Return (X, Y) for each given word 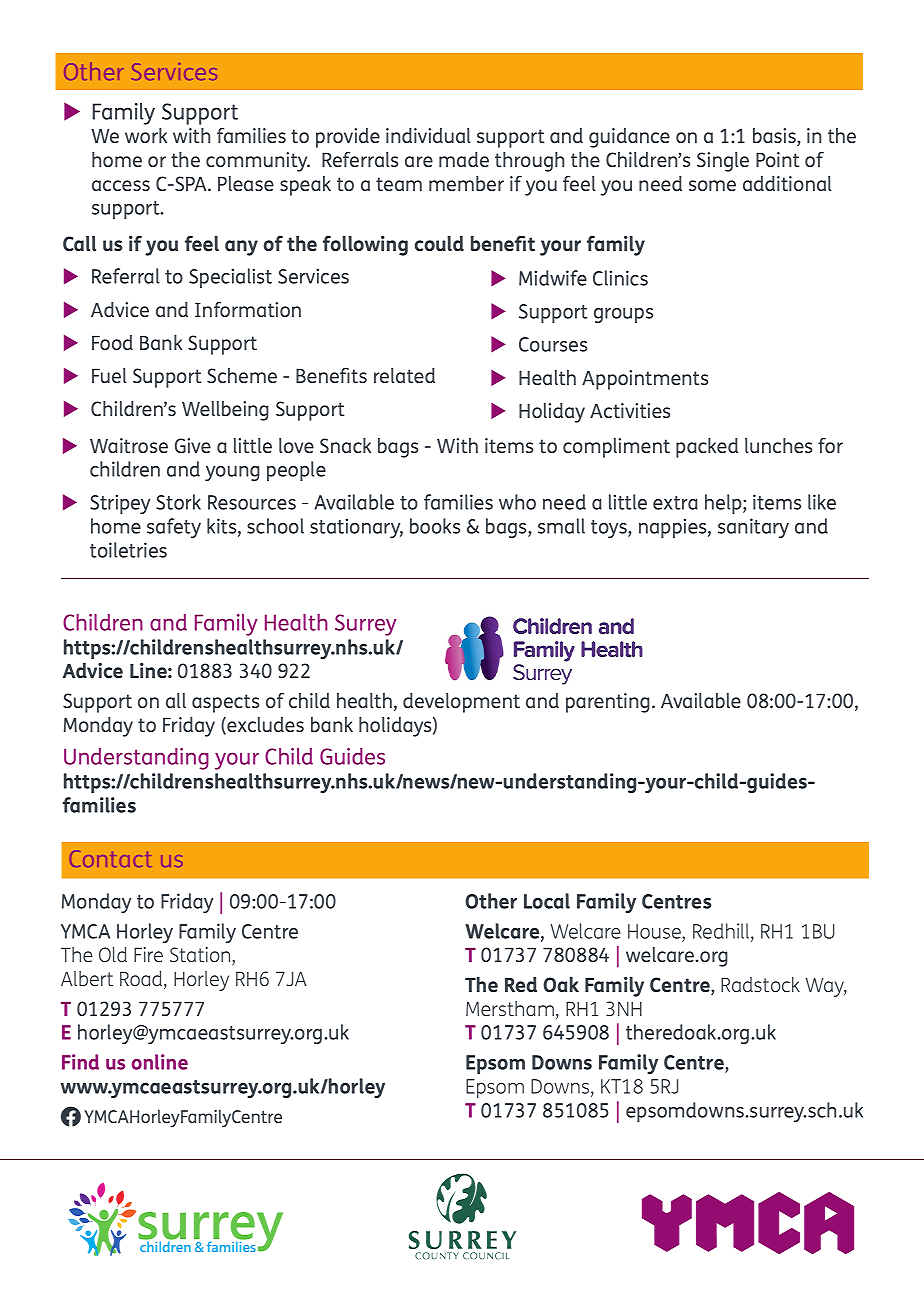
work (146, 135)
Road (142, 980)
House (655, 931)
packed (707, 448)
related (404, 375)
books (435, 526)
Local (547, 901)
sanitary (753, 528)
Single (723, 162)
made (464, 159)
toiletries (128, 550)
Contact (111, 858)
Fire (148, 954)
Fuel (109, 375)
